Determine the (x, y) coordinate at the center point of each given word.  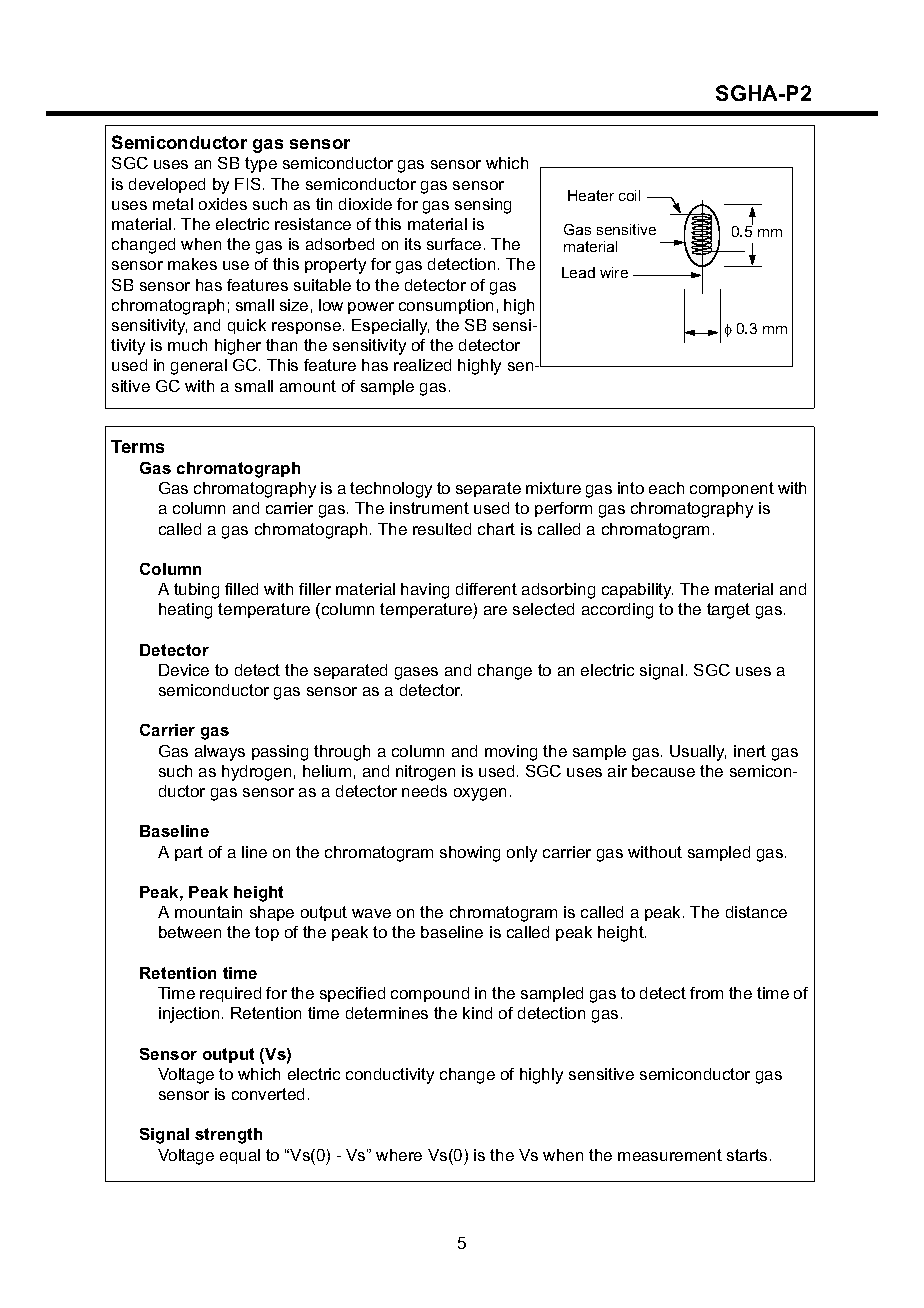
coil (629, 195)
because (663, 771)
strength (228, 1136)
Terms (137, 446)
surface (454, 244)
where (399, 1155)
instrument (429, 508)
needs (424, 791)
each (666, 488)
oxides (223, 204)
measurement (670, 1155)
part (189, 853)
